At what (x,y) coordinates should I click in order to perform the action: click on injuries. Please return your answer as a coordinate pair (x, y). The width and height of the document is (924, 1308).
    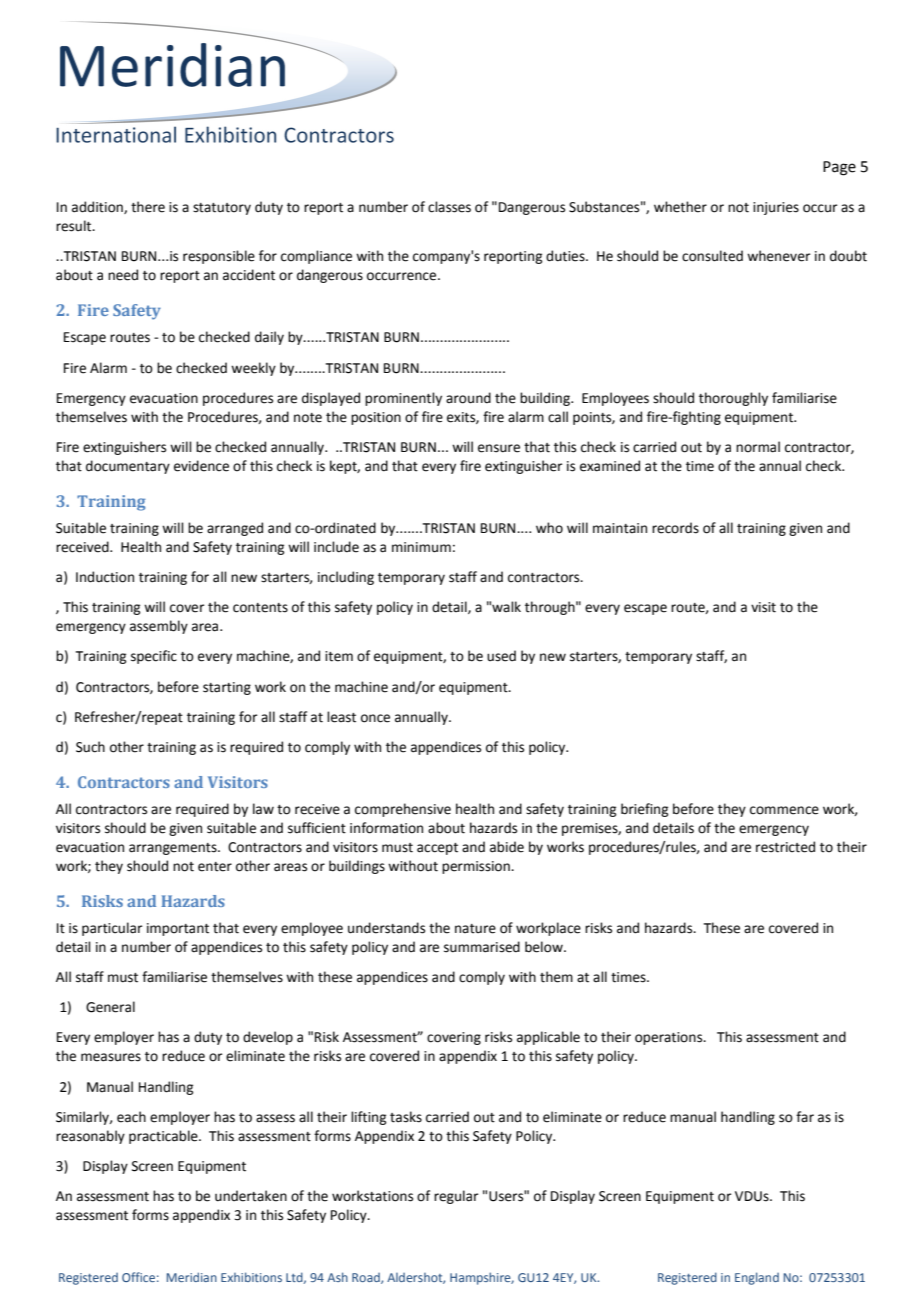
    Looking at the image, I should click on (776, 208).
